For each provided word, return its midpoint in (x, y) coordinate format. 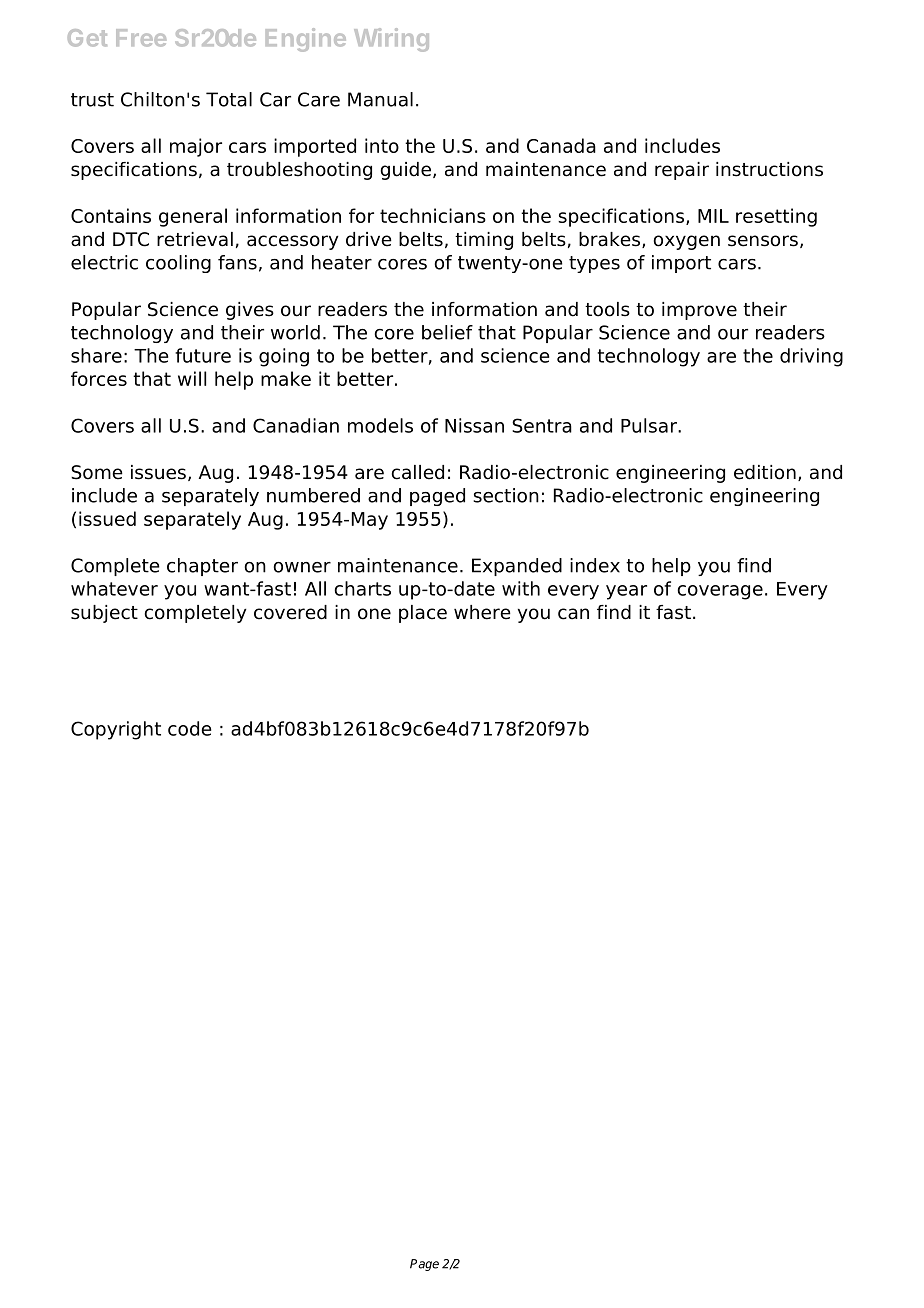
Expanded (517, 567)
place (423, 614)
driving (811, 357)
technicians (433, 215)
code (189, 728)
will (192, 378)
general (193, 217)
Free (141, 38)
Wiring (391, 40)
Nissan (474, 425)
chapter (202, 567)
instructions (769, 169)
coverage (720, 592)
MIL (713, 216)
